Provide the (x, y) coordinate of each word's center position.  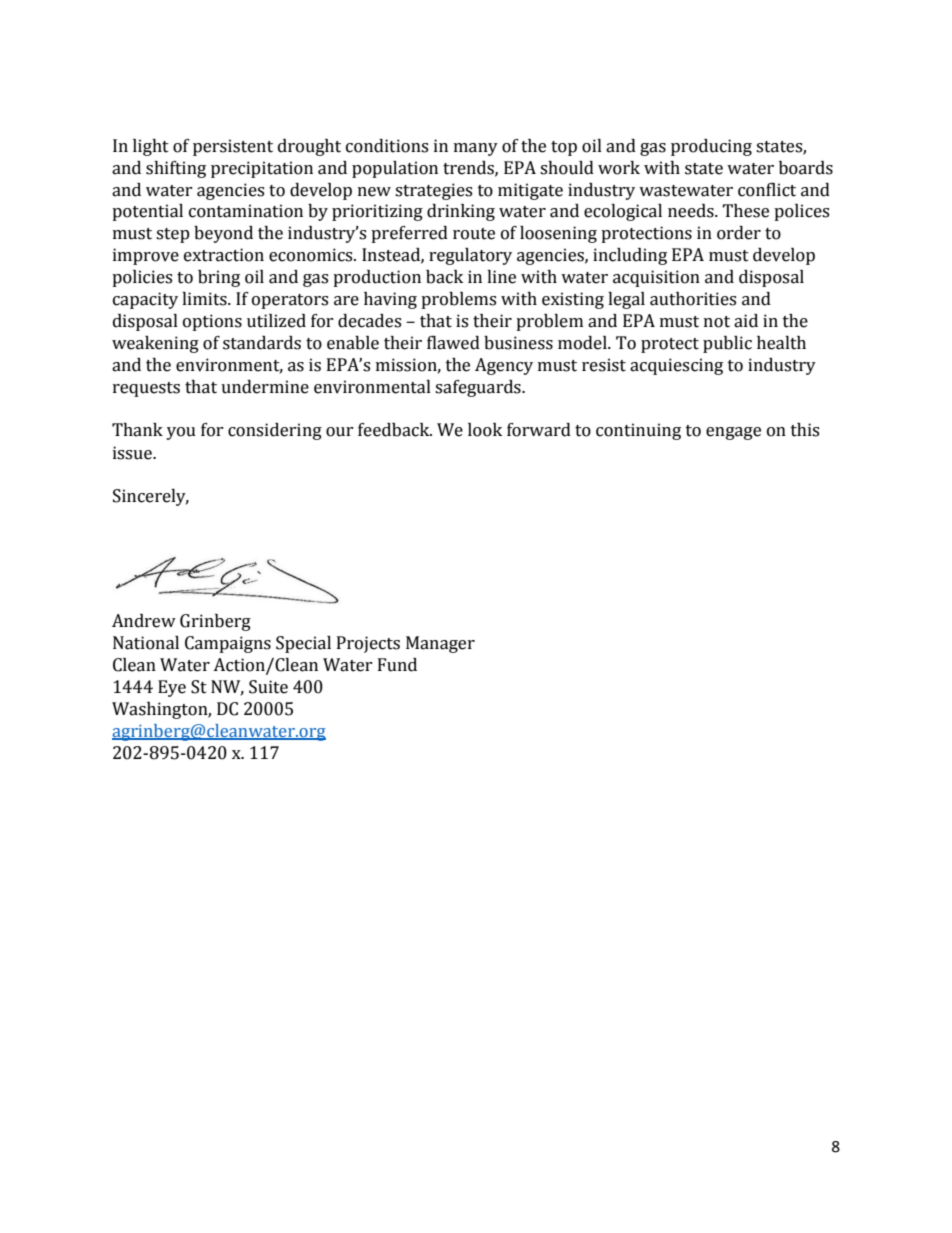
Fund (397, 665)
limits (205, 299)
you (181, 433)
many (476, 149)
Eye (172, 688)
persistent (233, 147)
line (501, 277)
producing (711, 147)
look (485, 430)
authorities (693, 299)
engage (733, 433)
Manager (440, 644)
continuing (638, 431)
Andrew (144, 621)
